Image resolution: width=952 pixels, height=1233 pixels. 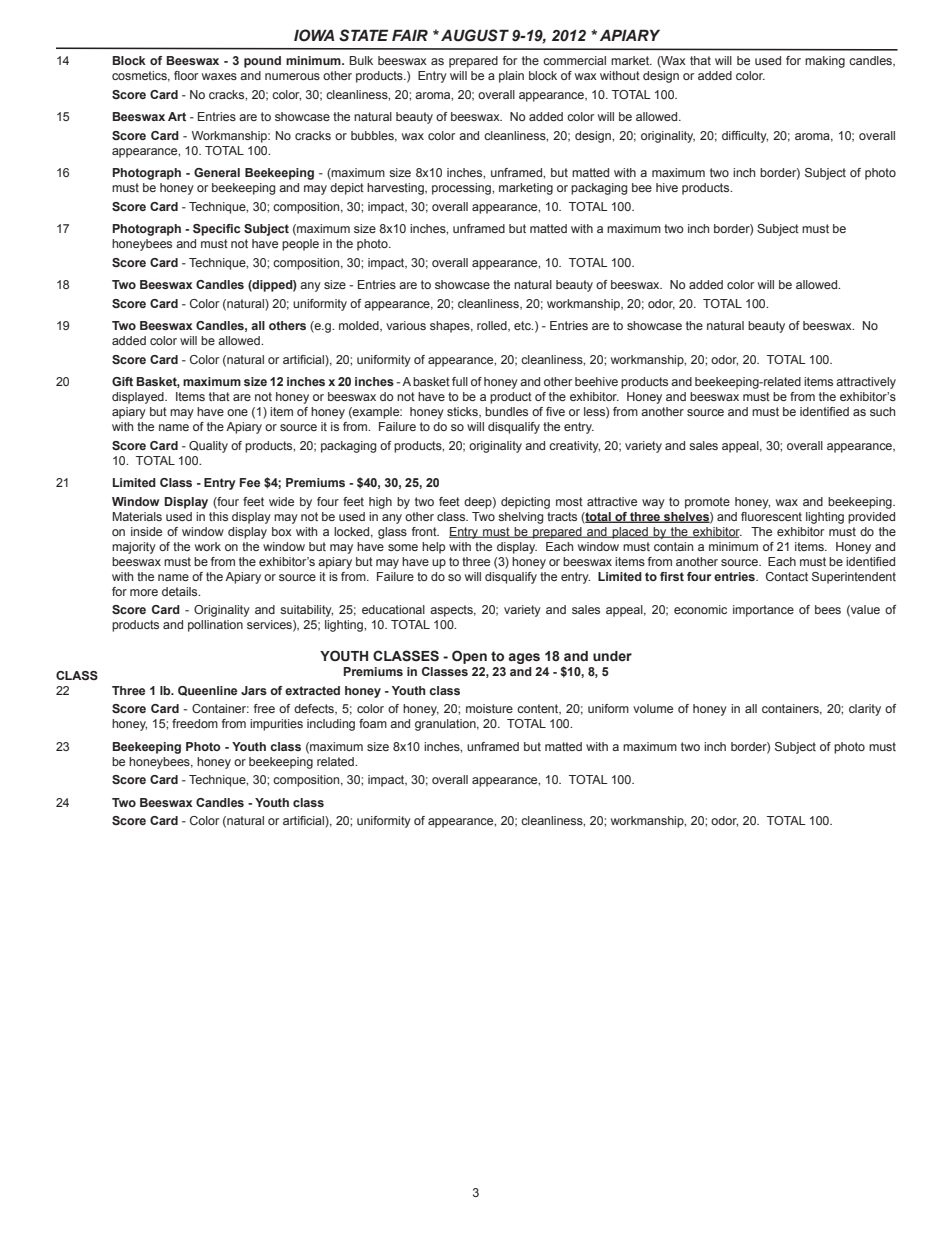 I want to click on Jars, so click(x=254, y=690).
